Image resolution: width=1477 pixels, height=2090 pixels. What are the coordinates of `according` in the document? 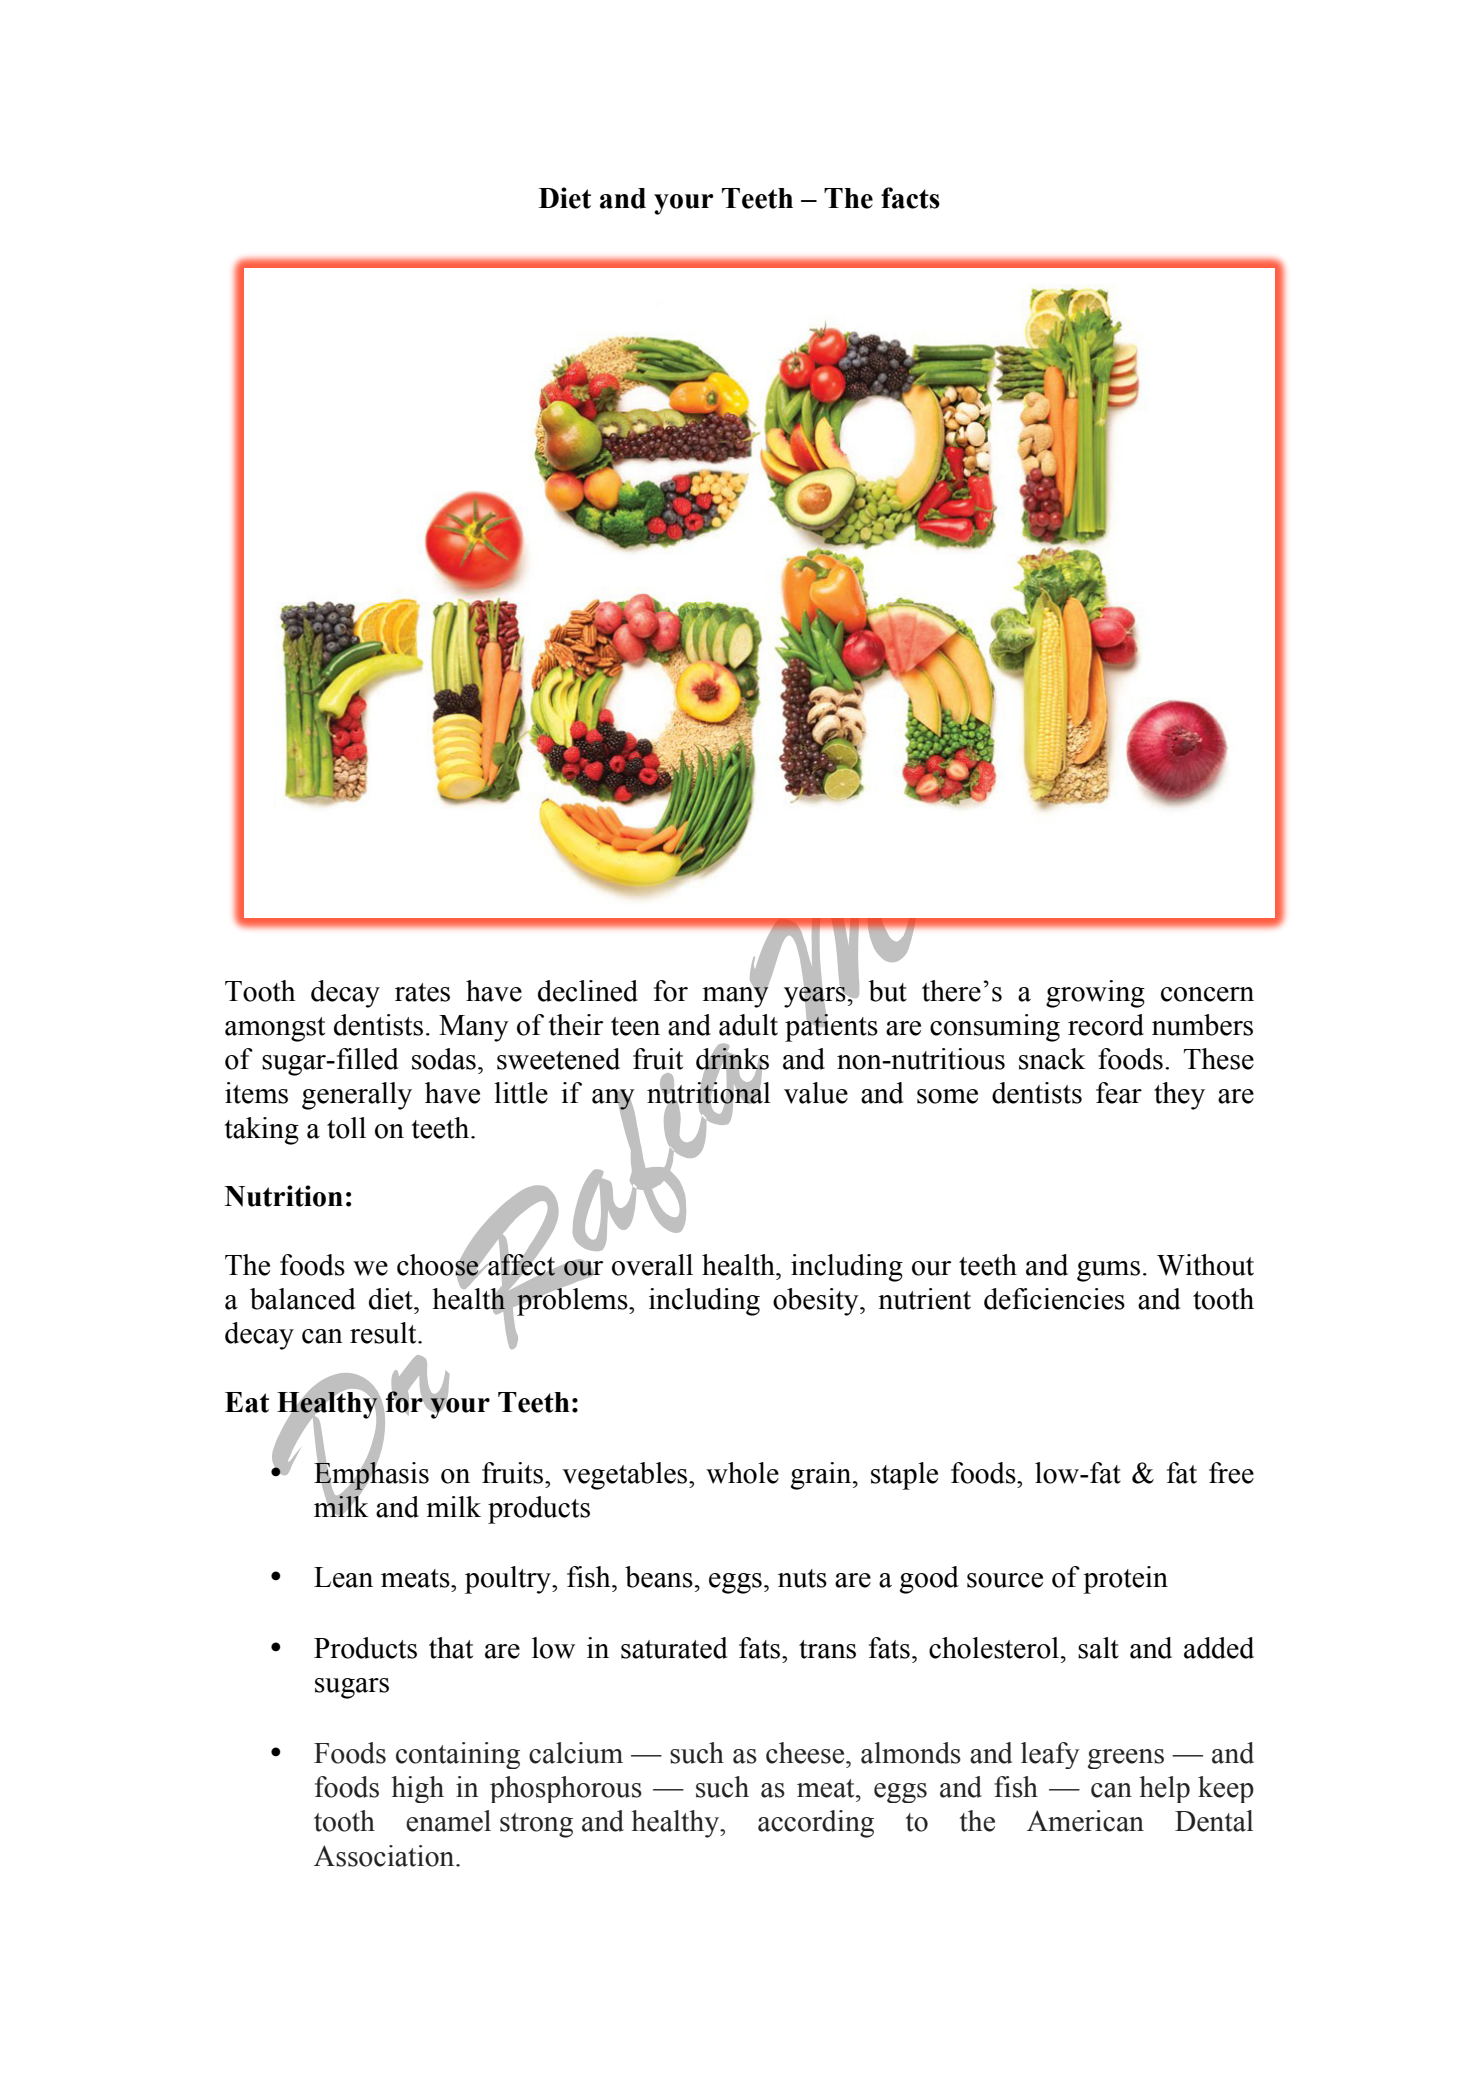 It's located at (816, 1824).
